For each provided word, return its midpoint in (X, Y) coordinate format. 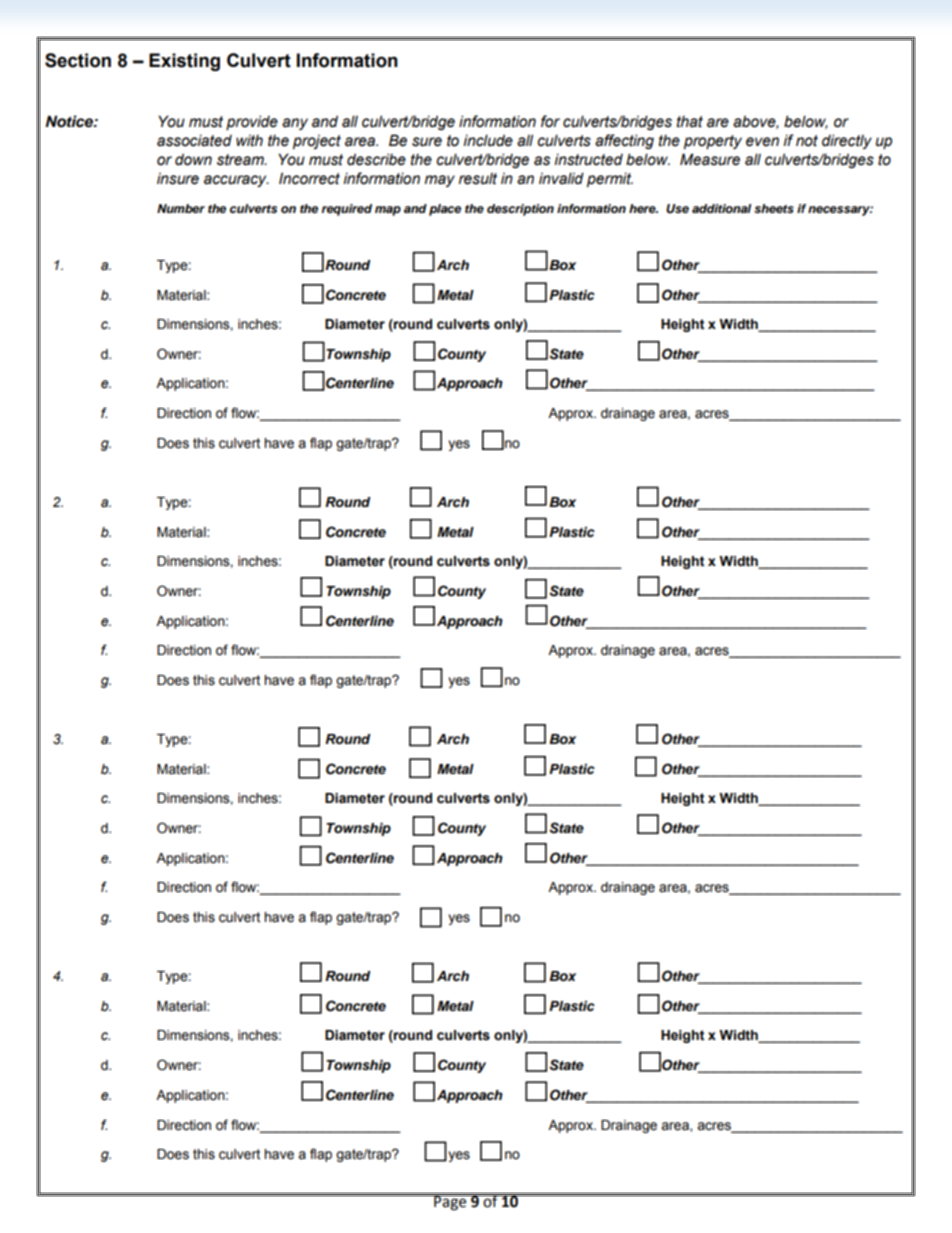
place (445, 210)
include (488, 140)
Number (181, 208)
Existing (184, 62)
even (762, 142)
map (388, 211)
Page (450, 1203)
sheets (774, 208)
